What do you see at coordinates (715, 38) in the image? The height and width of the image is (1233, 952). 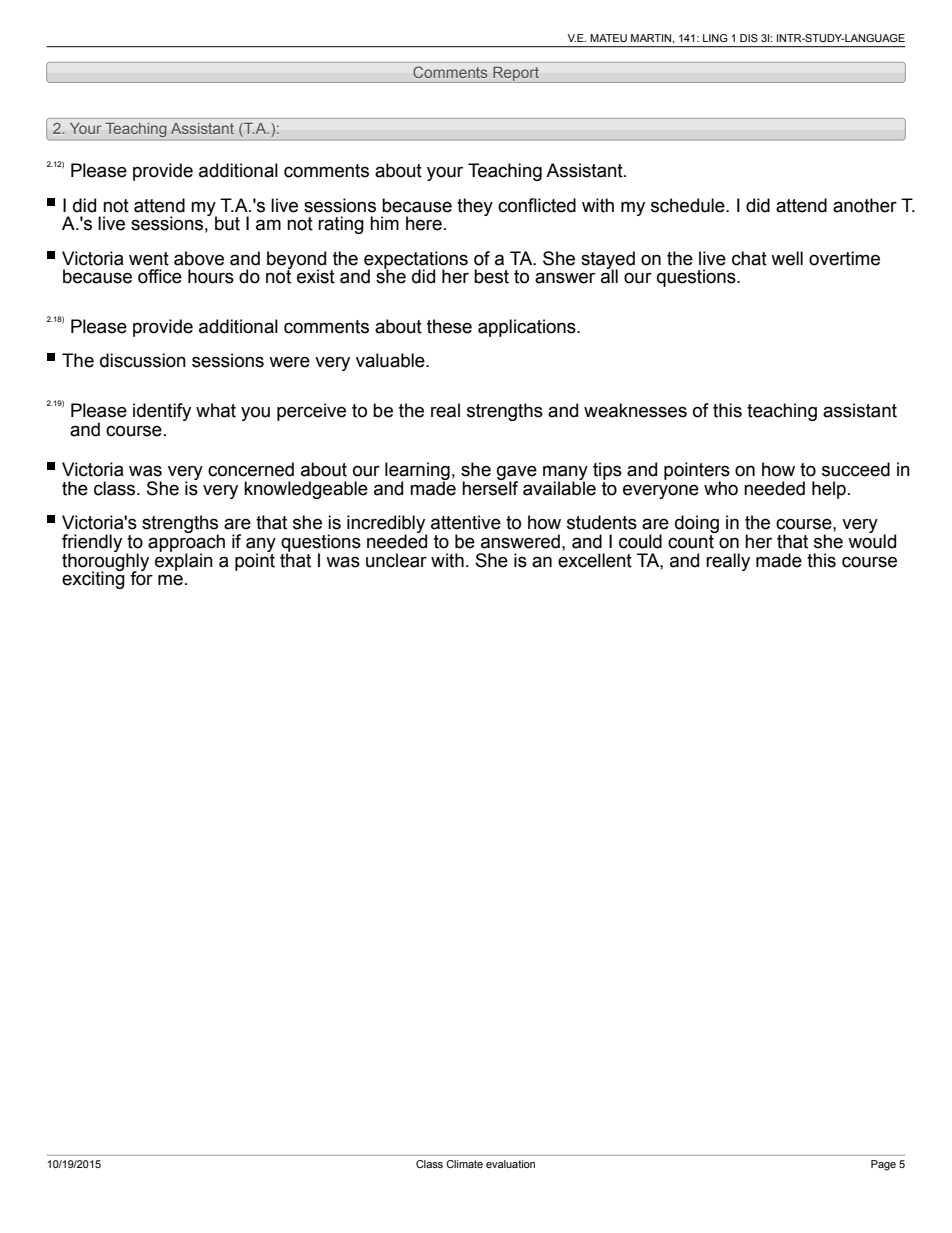 I see `LING` at bounding box center [715, 38].
